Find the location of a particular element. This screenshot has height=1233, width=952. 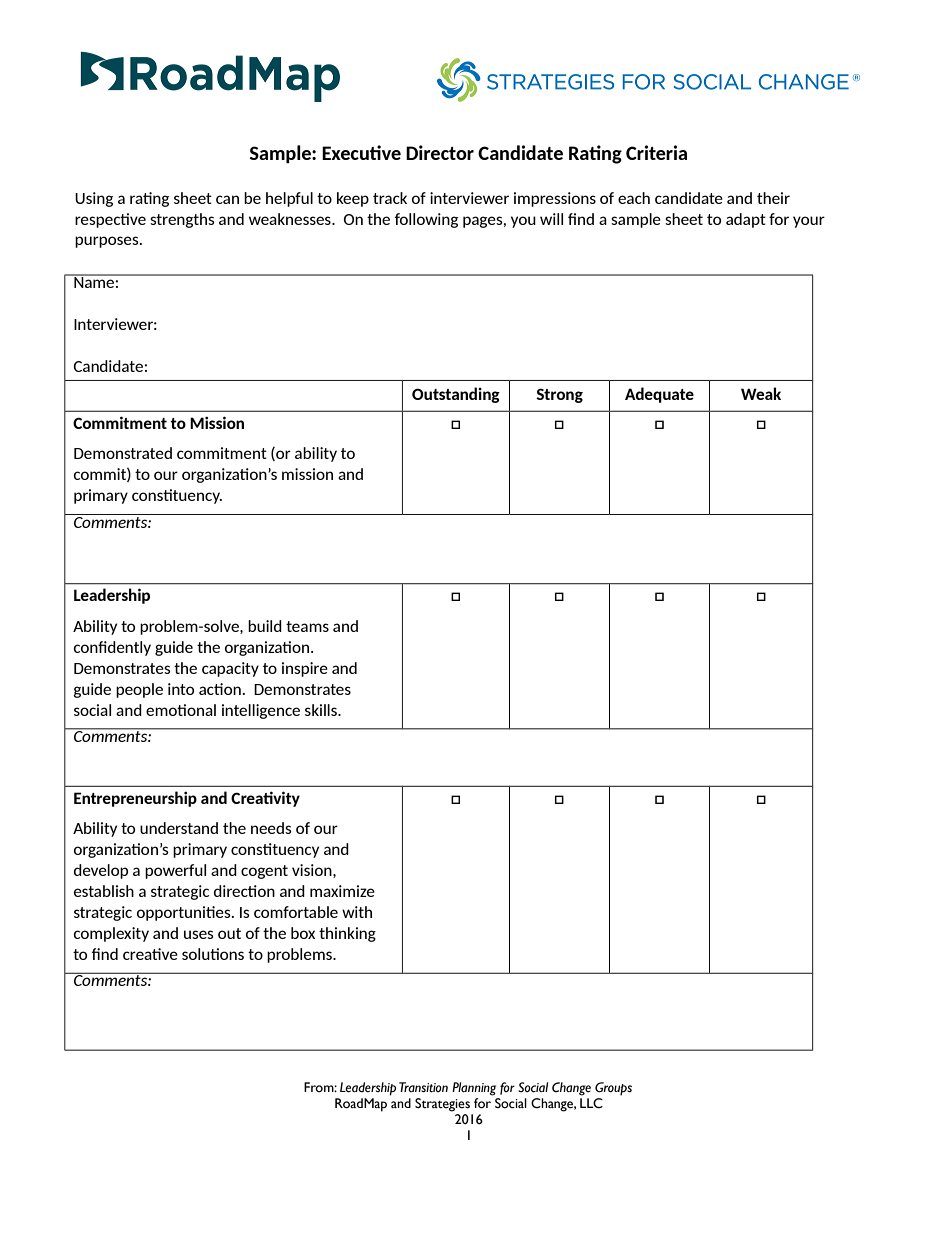

Outstanding is located at coordinates (456, 395).
